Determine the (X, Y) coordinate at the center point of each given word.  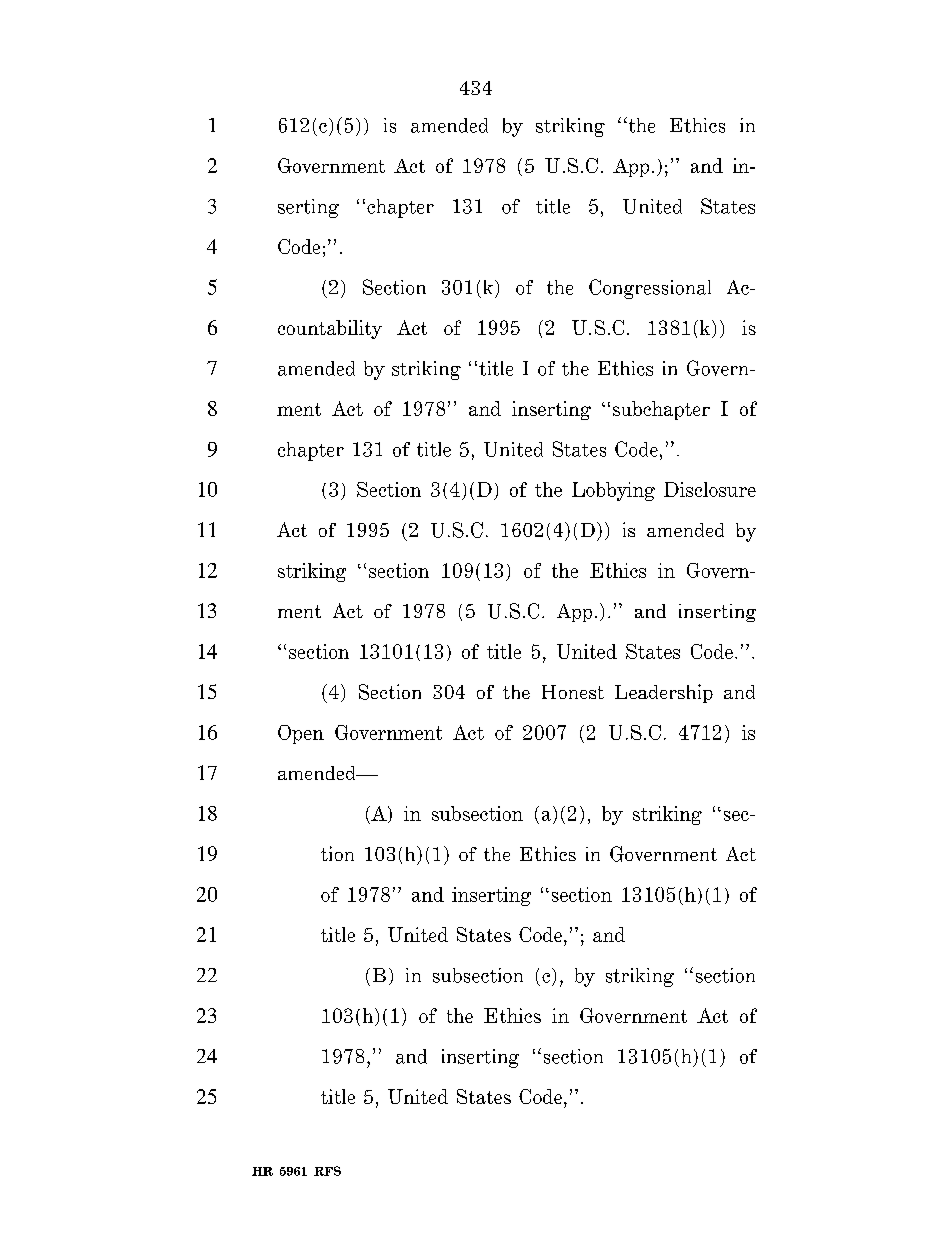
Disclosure (710, 489)
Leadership (664, 693)
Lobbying (613, 491)
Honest (573, 692)
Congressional (650, 289)
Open (301, 734)
